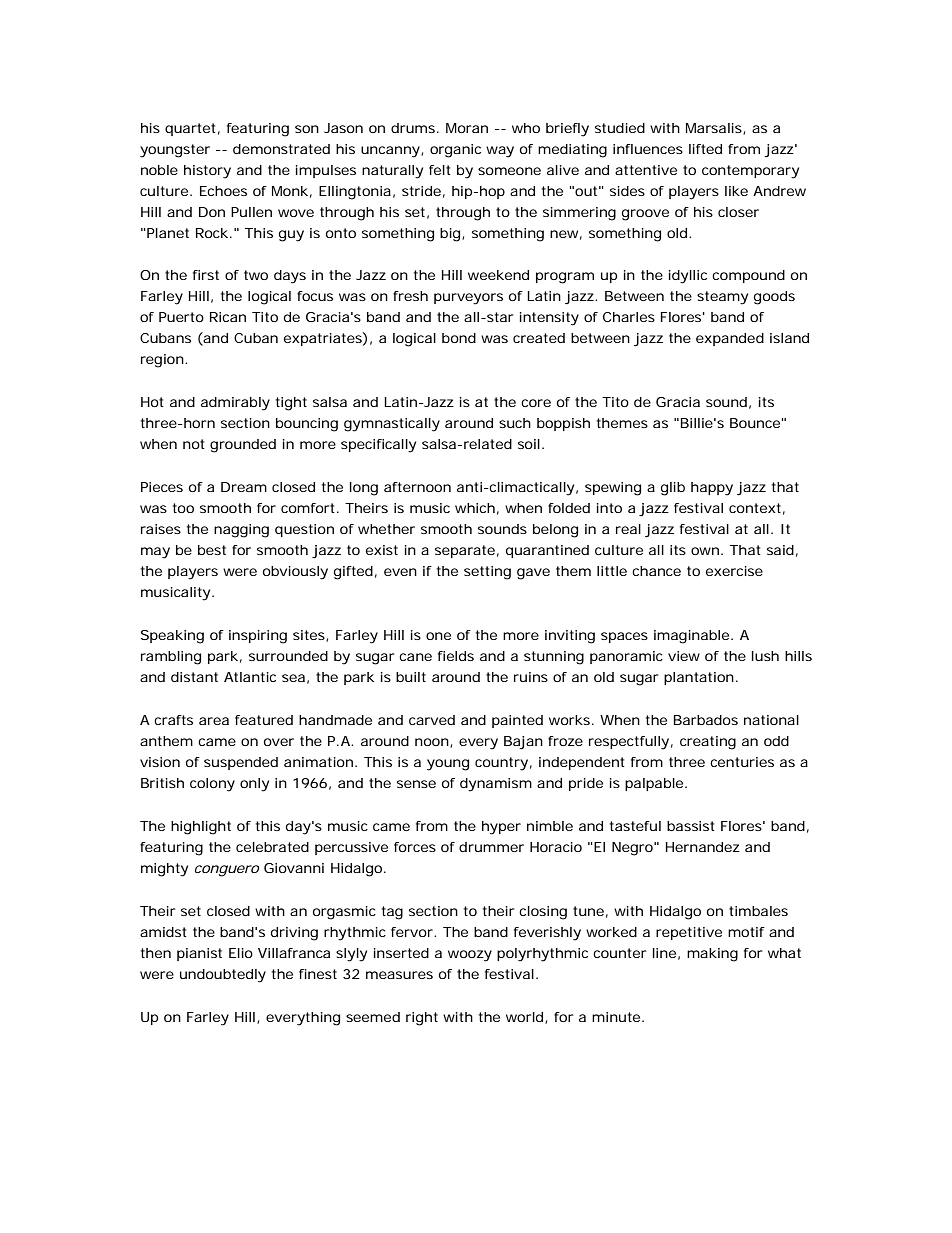 The height and width of the screenshot is (1233, 952). What do you see at coordinates (432, 720) in the screenshot?
I see `carved` at bounding box center [432, 720].
